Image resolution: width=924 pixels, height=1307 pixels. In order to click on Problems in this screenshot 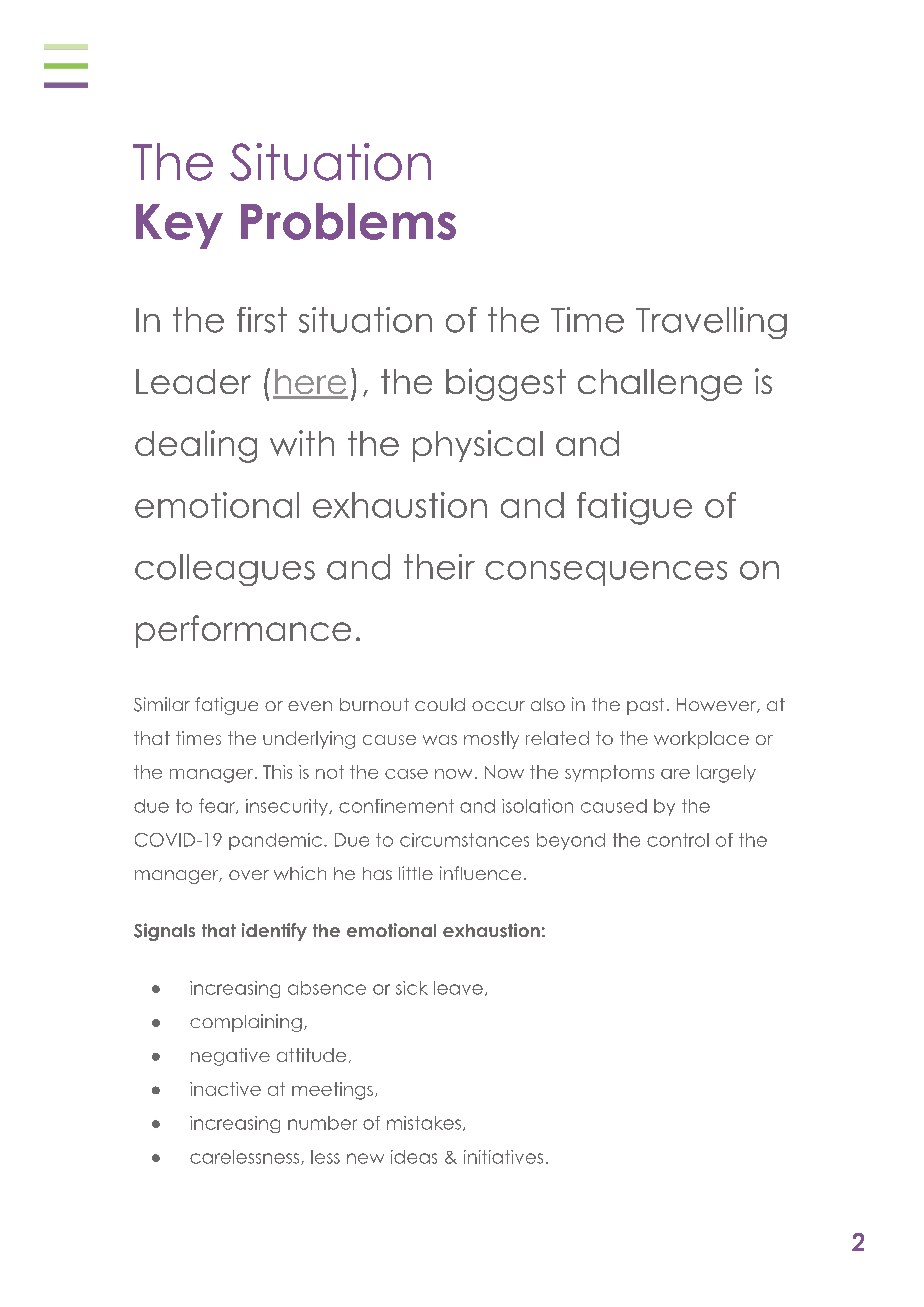, I will do `click(348, 221)`.
